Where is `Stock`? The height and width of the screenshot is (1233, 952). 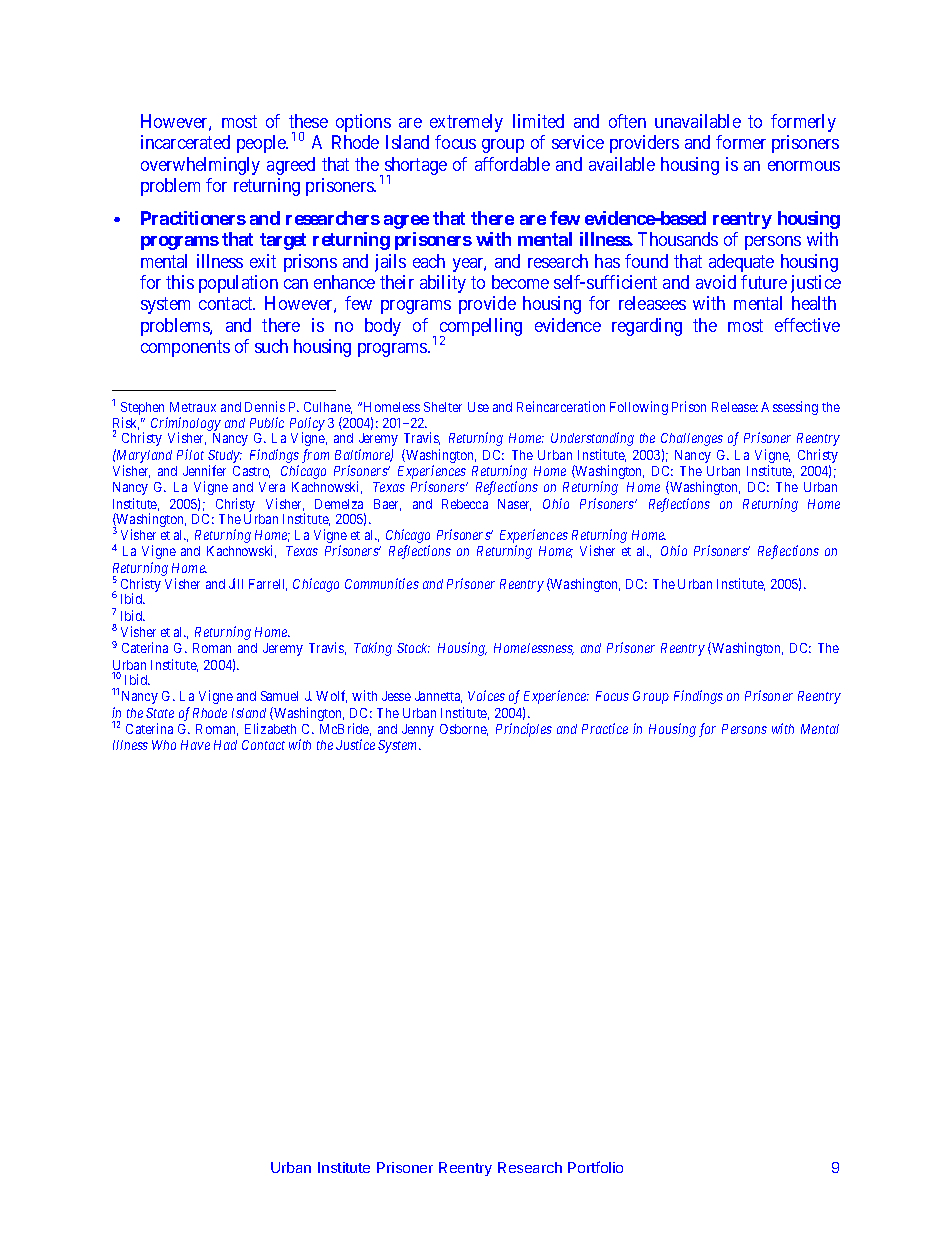
Stock is located at coordinates (413, 648).
